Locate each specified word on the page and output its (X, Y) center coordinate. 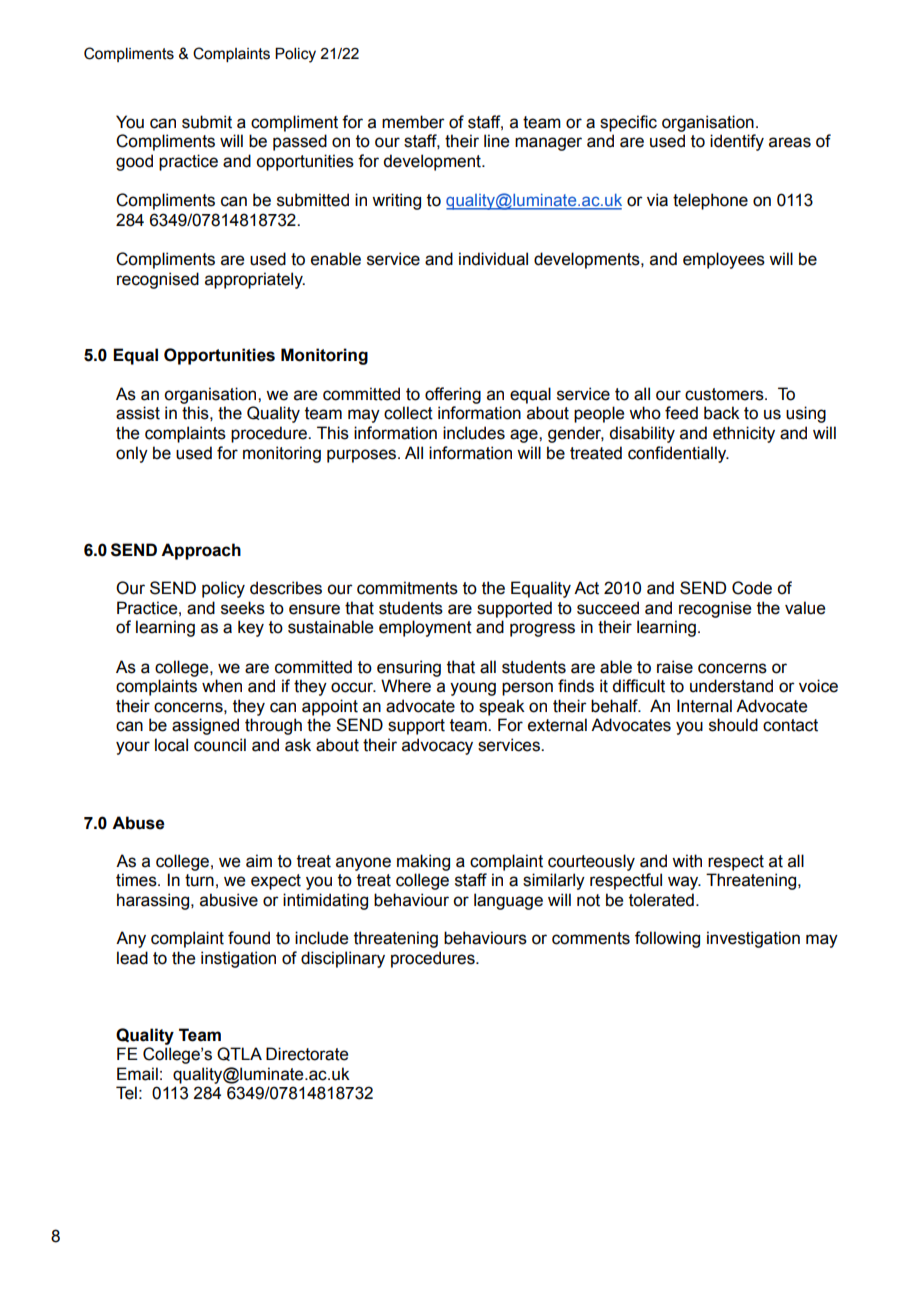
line (496, 141)
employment (425, 628)
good (134, 162)
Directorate (307, 1054)
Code (752, 588)
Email (137, 1074)
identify (737, 142)
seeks (243, 608)
